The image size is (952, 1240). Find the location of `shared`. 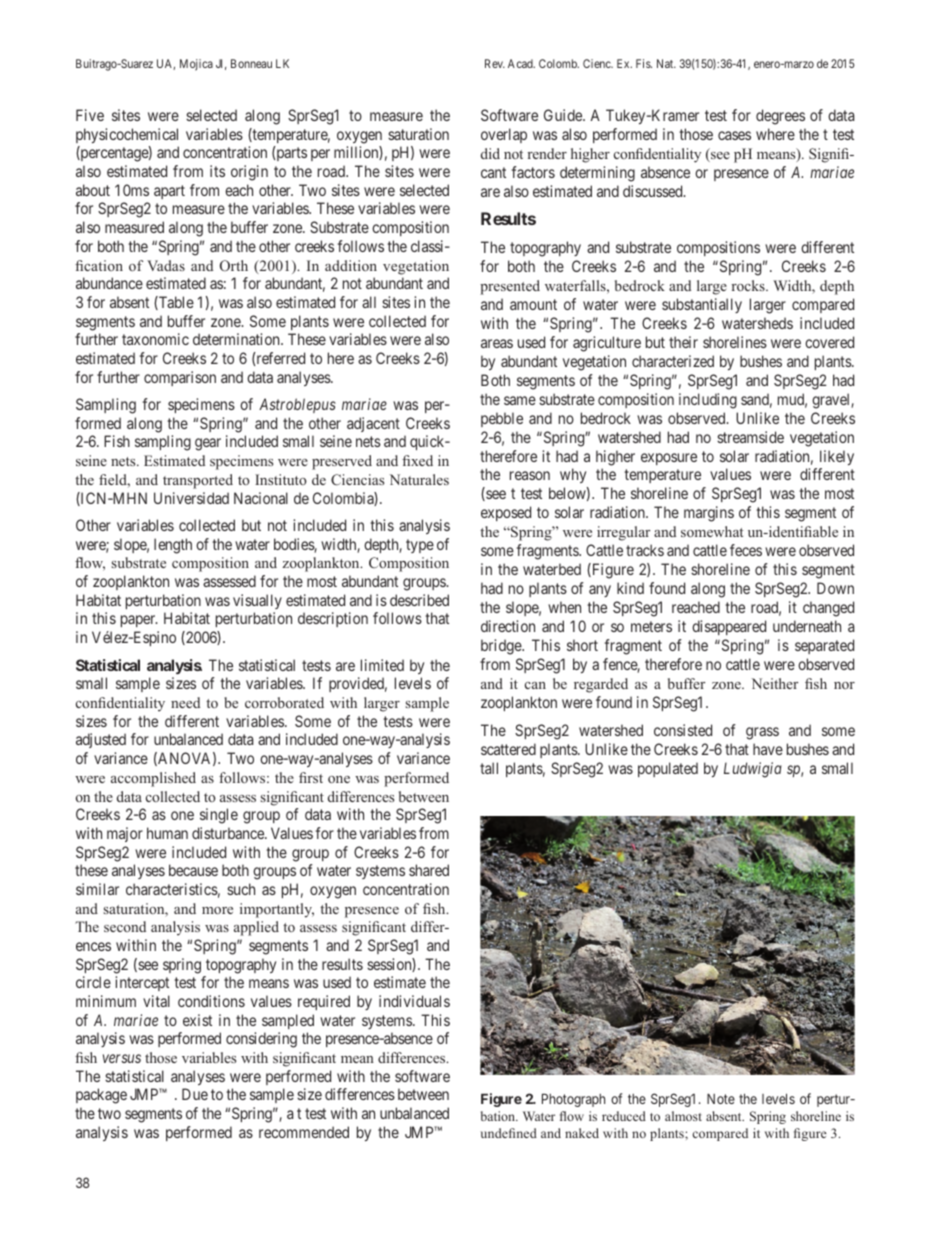

shared is located at coordinates (429, 870).
